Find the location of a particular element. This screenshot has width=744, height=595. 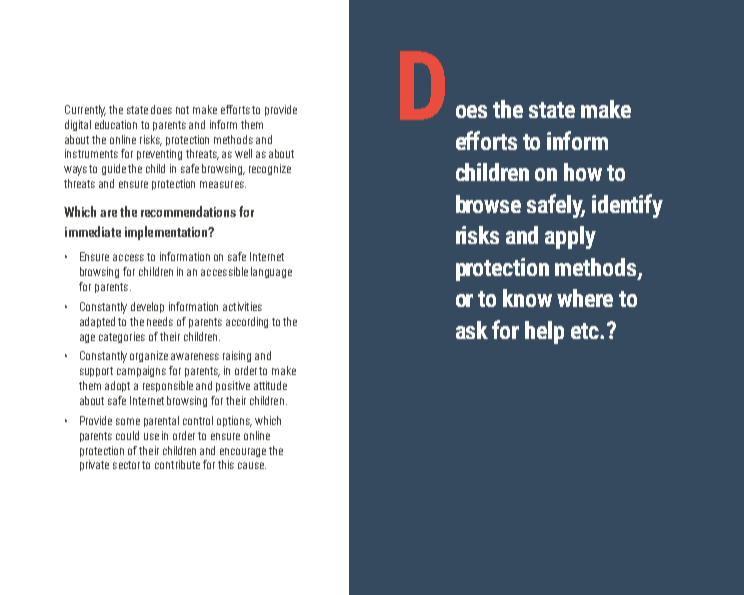

how is located at coordinates (583, 172).
